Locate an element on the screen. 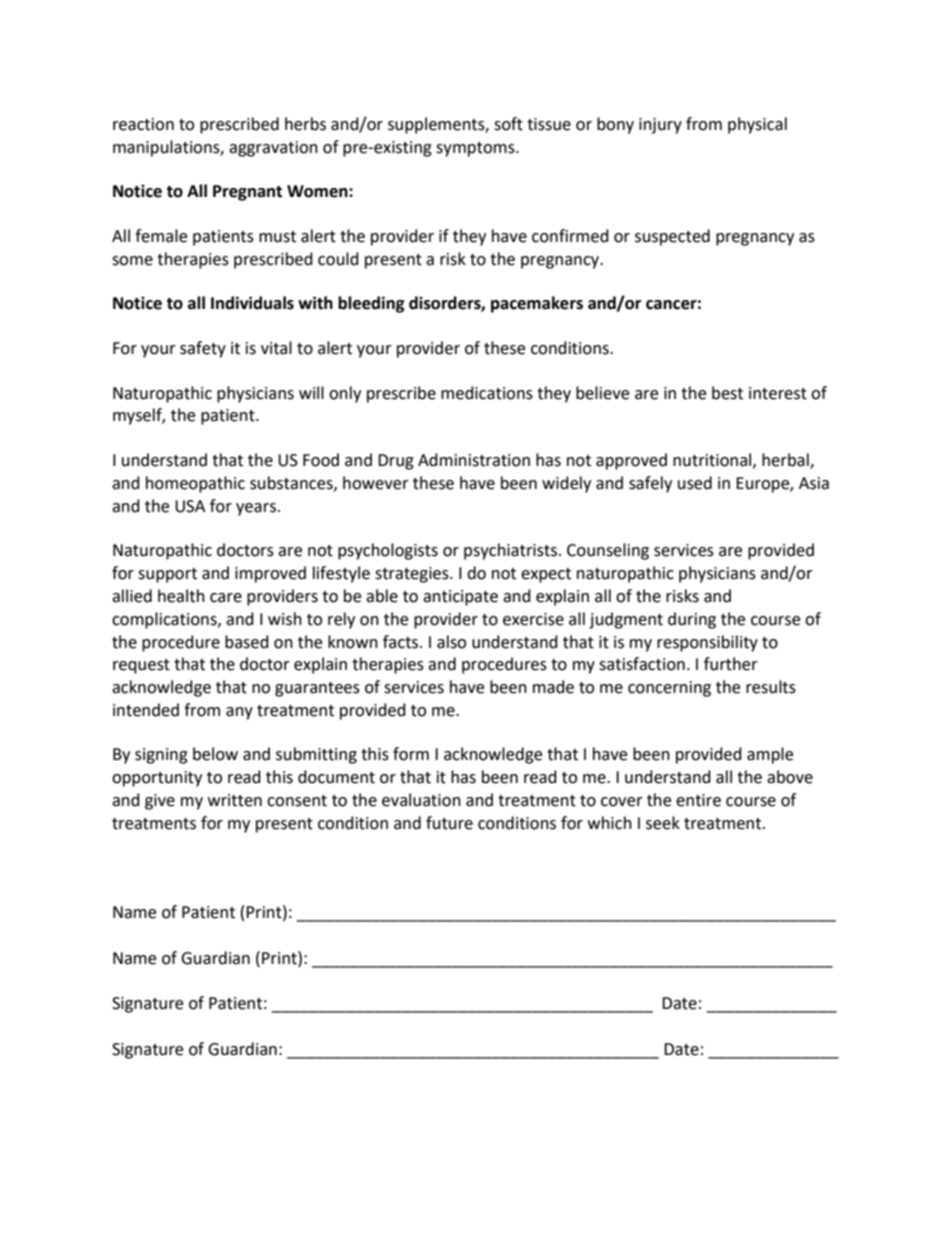 The width and height of the screenshot is (952, 1233). homeopathic is located at coordinates (195, 484).
